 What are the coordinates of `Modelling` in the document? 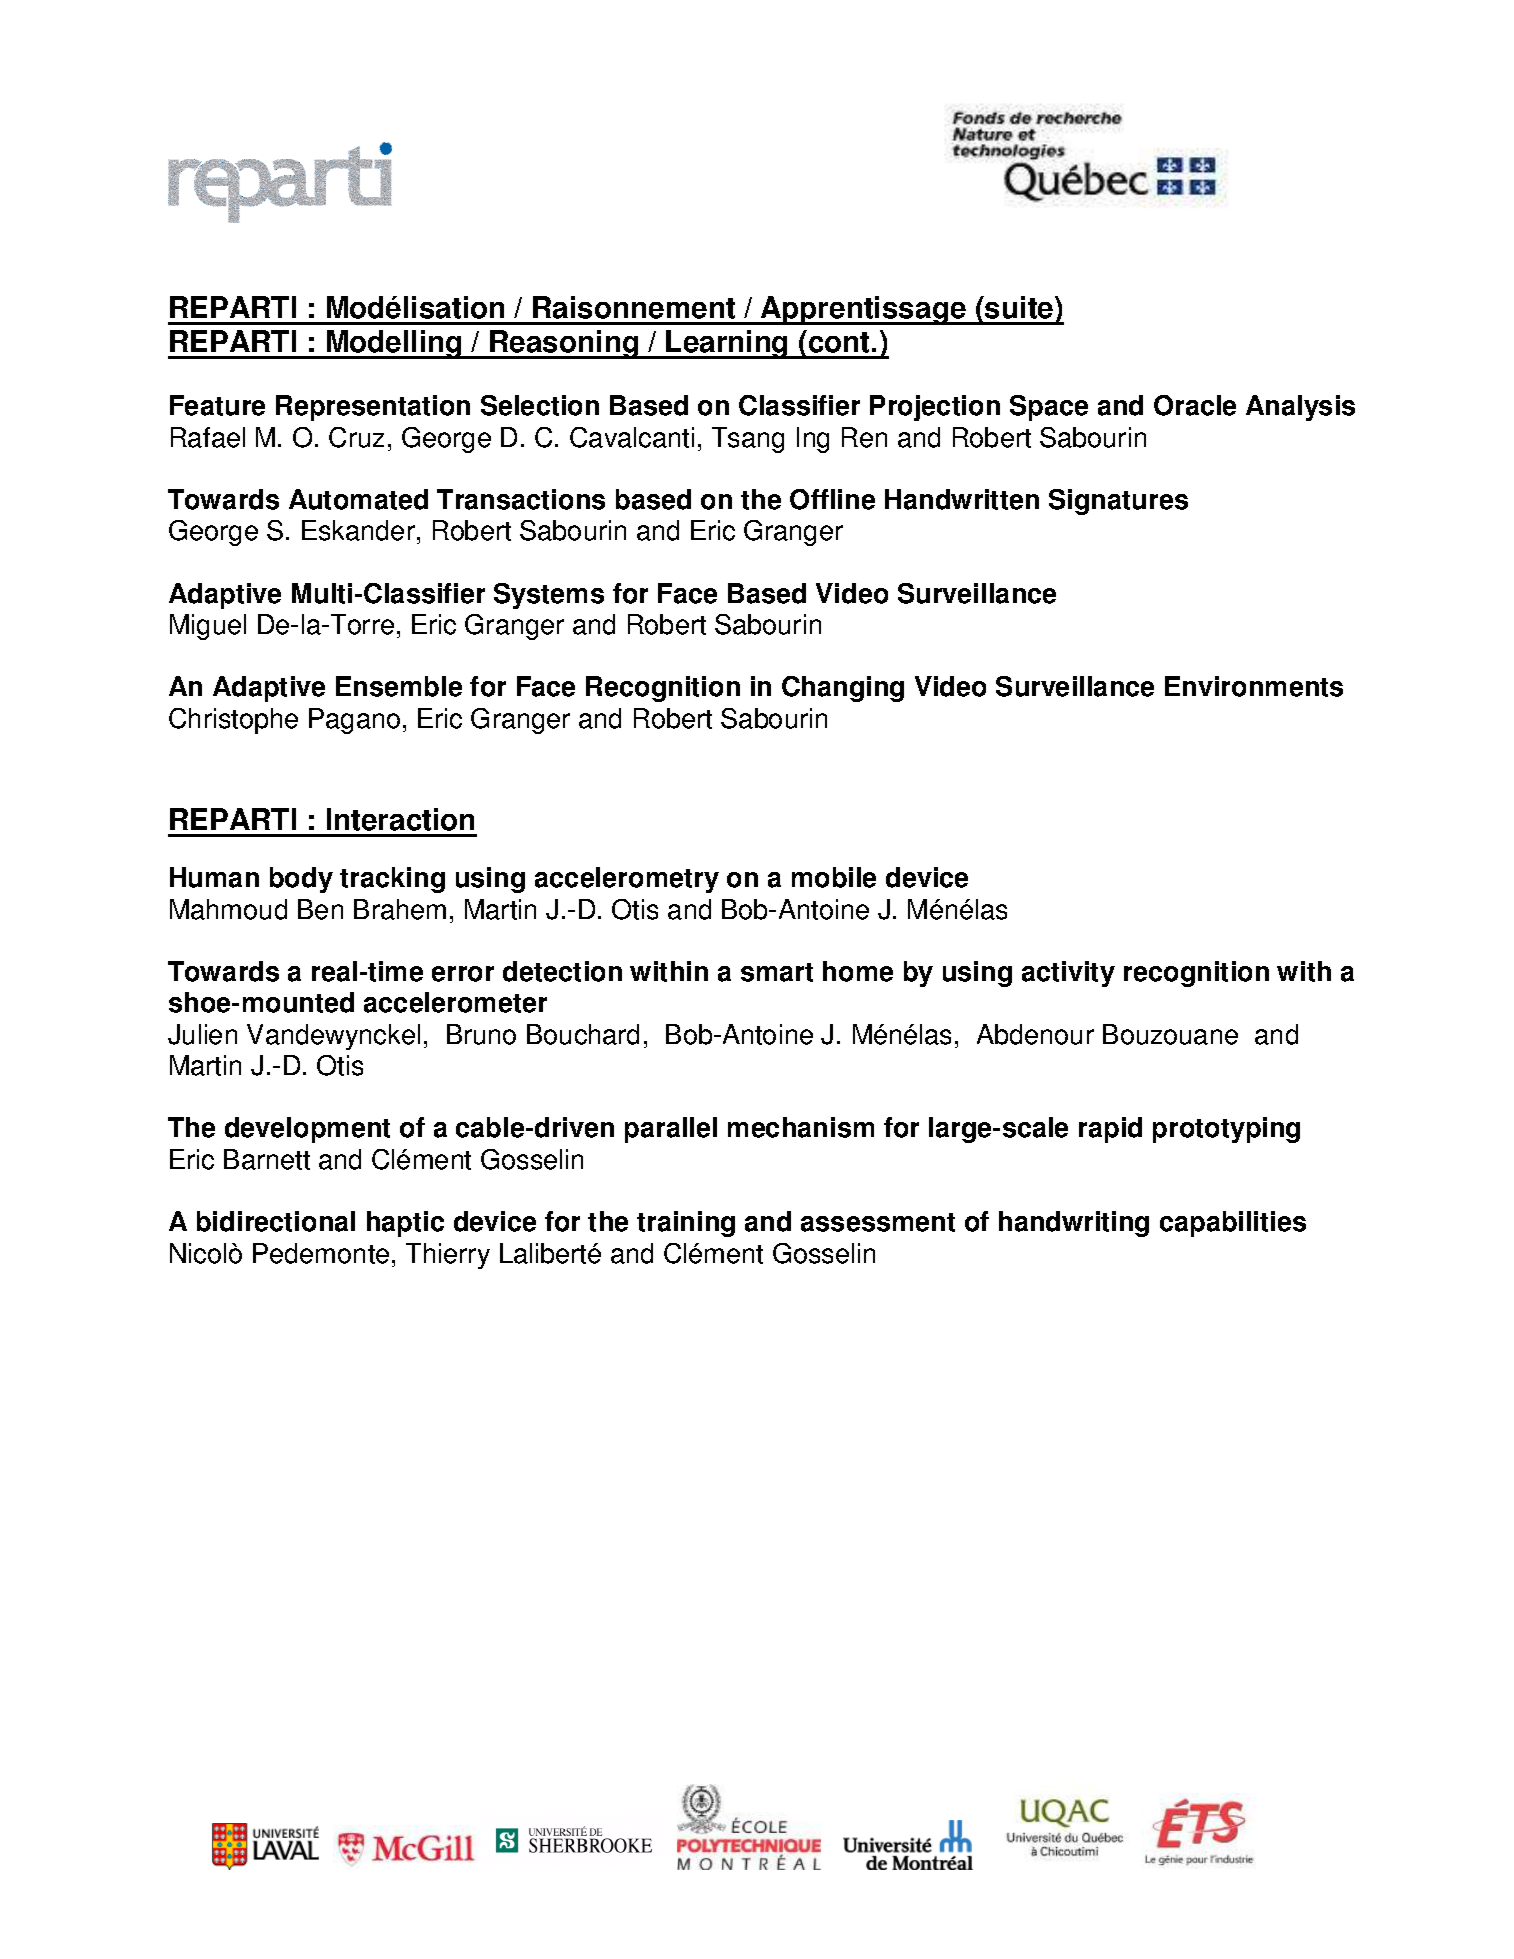 It's located at (394, 344).
